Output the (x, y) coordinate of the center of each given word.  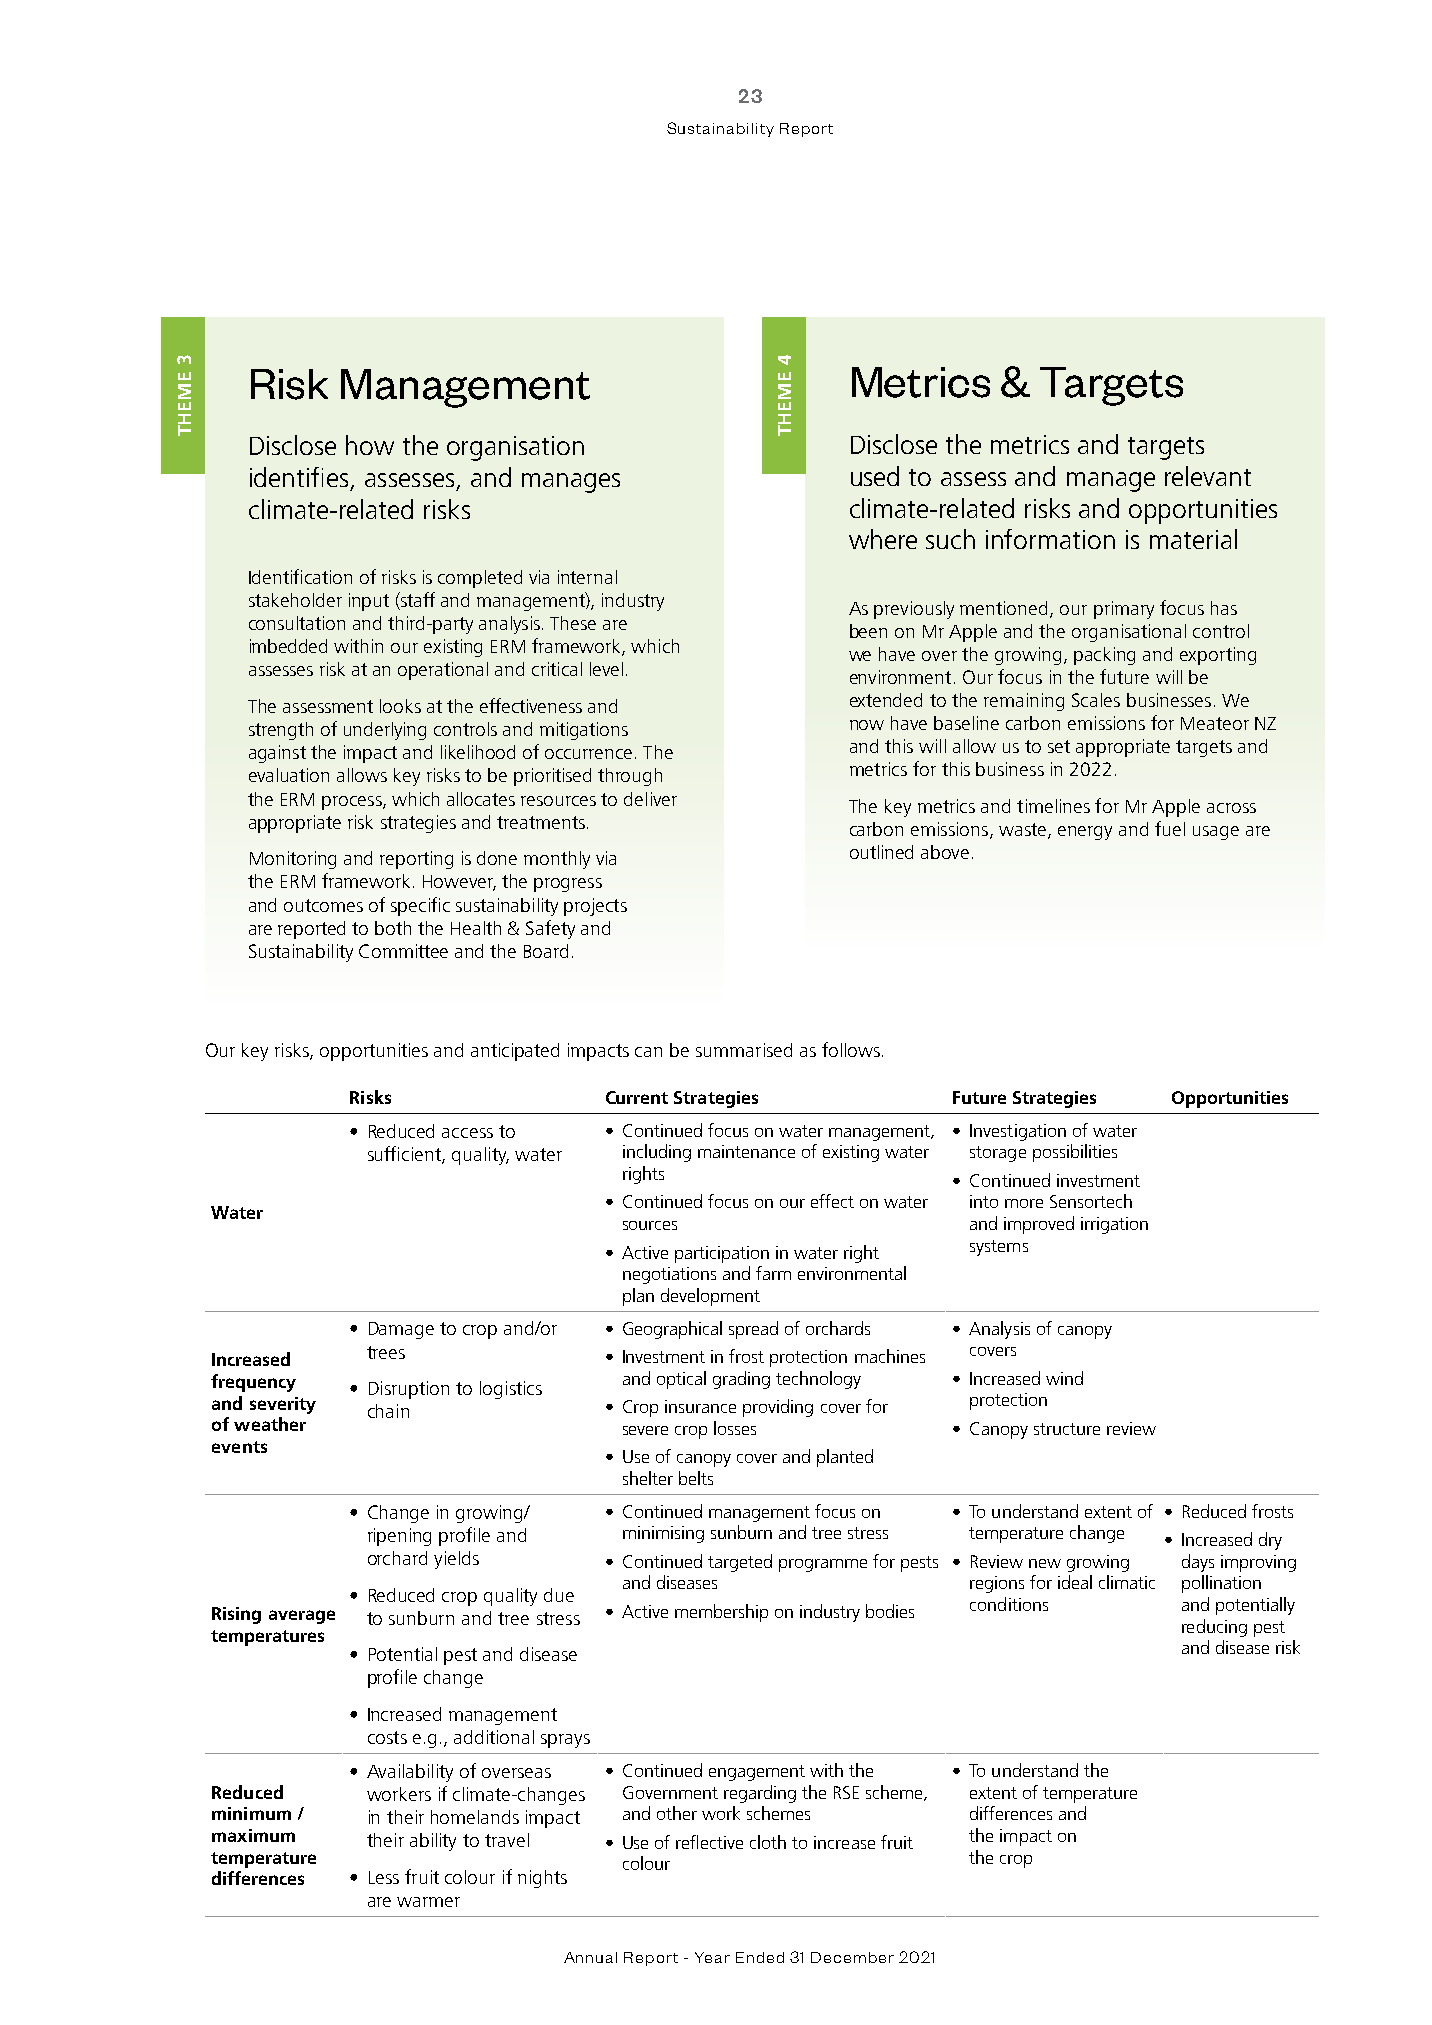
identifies (299, 477)
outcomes (323, 905)
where (883, 539)
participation (722, 1254)
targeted (740, 1563)
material (1193, 539)
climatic (1127, 1582)
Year (712, 1957)
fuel (1170, 828)
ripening (399, 1537)
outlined (881, 852)
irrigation (1114, 1225)
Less (384, 1877)
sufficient (405, 1154)
